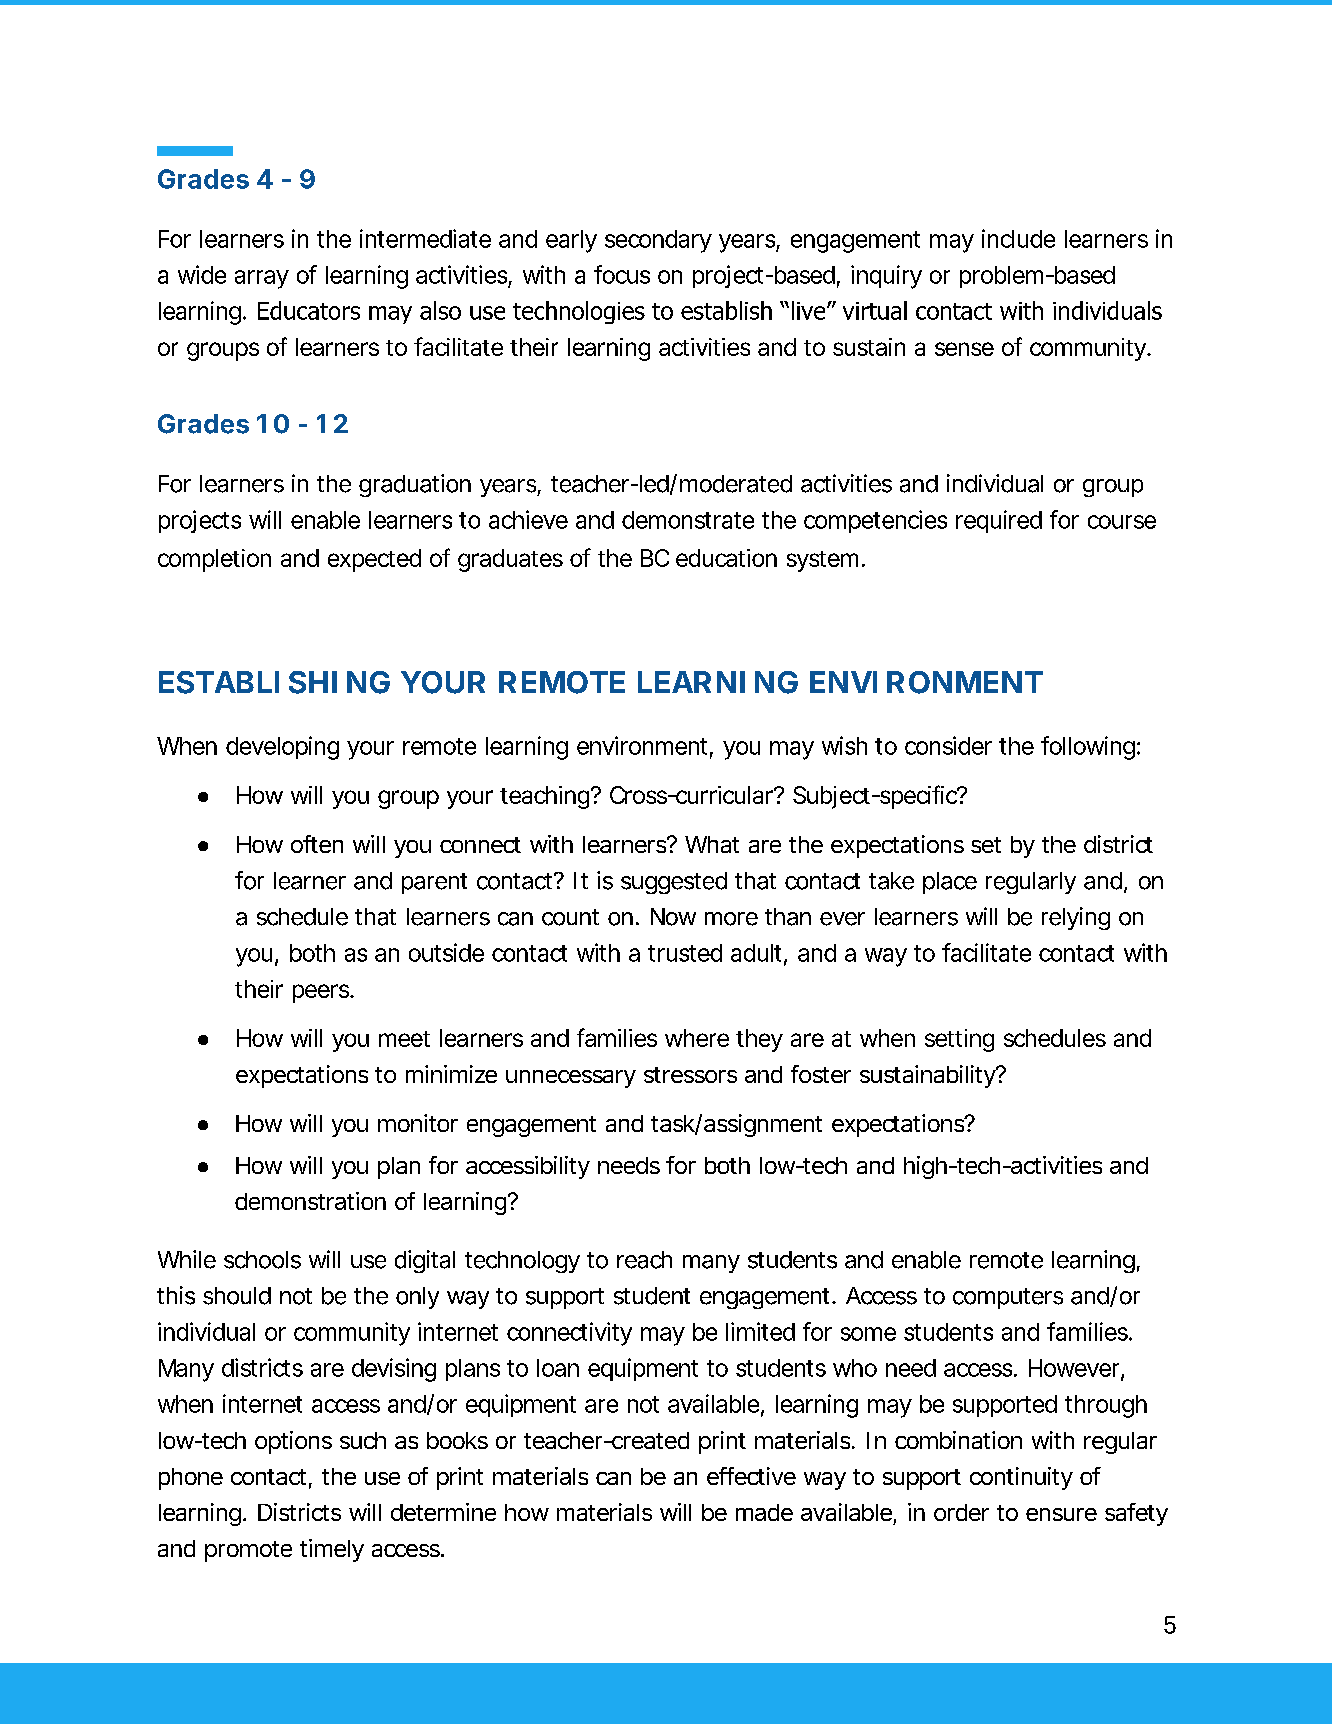 The height and width of the image is (1724, 1332). Describe the element at coordinates (332, 1550) in the image. I see `timely` at that location.
